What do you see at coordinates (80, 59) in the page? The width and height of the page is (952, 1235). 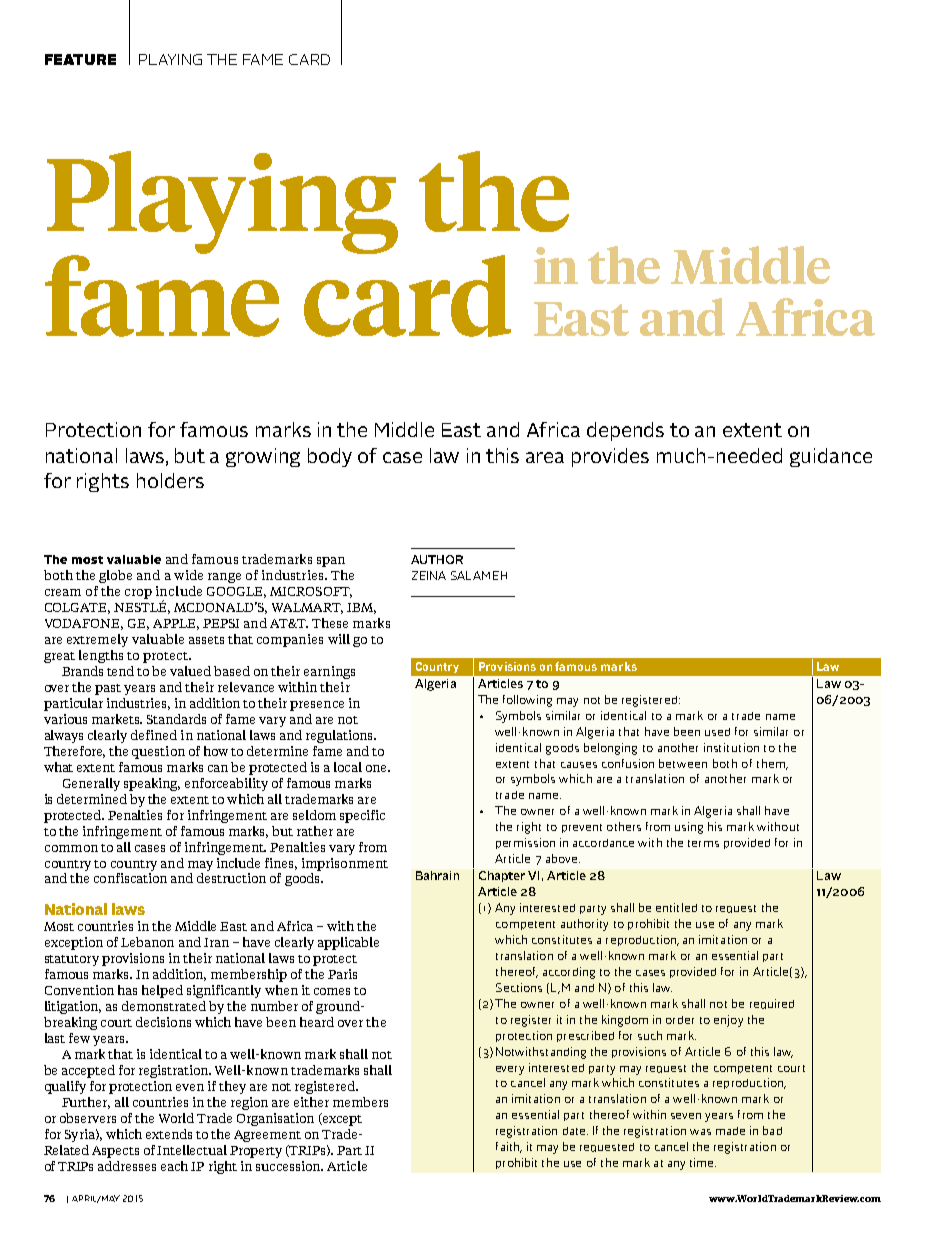 I see `FEATURE` at bounding box center [80, 59].
